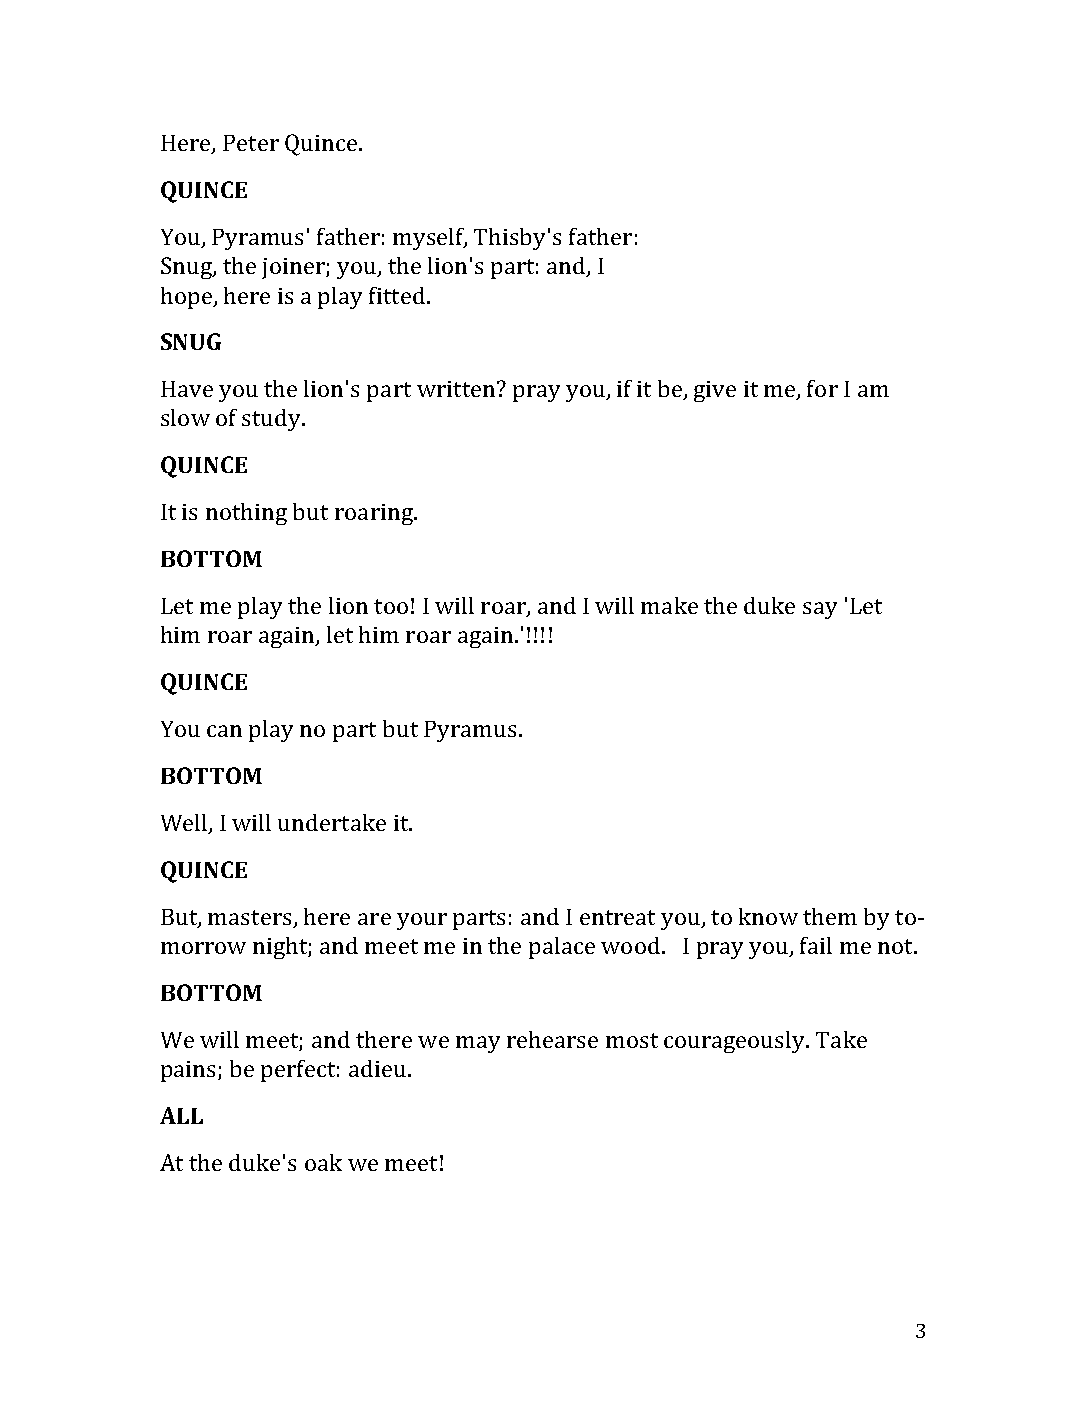 The image size is (1087, 1407). What do you see at coordinates (820, 610) in the document?
I see `say` at bounding box center [820, 610].
